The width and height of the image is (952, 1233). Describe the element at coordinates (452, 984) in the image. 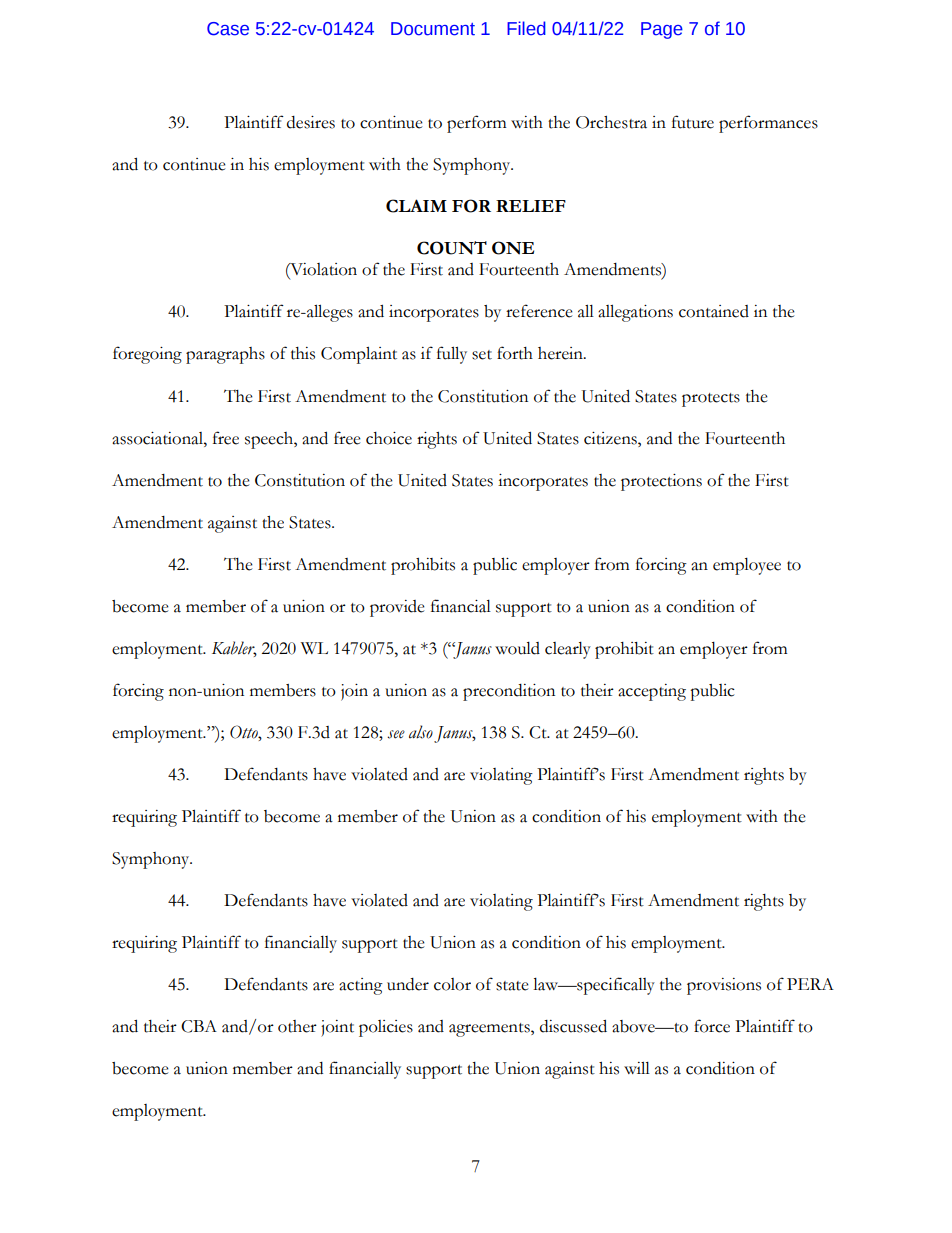

I see `color` at that location.
